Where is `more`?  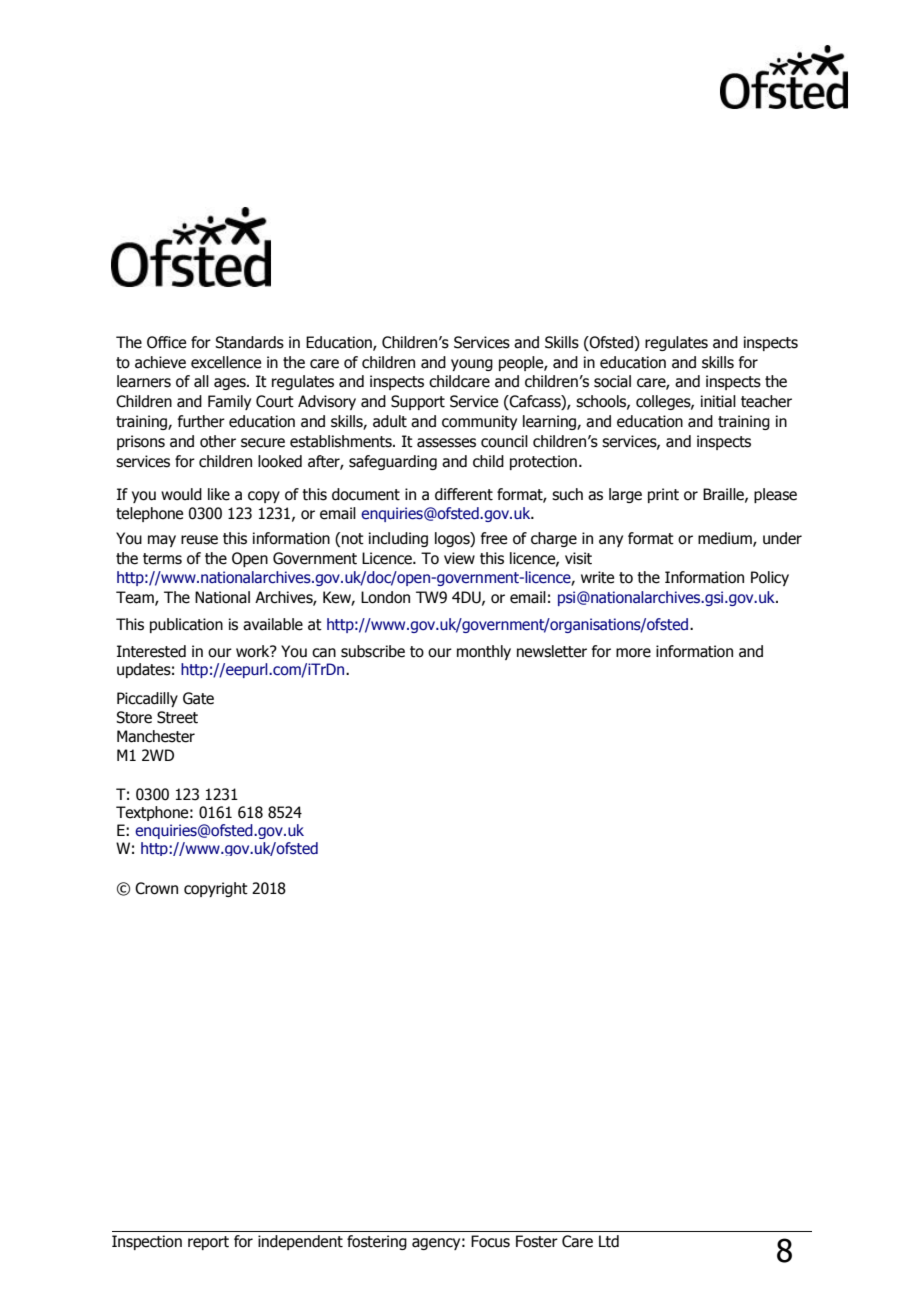 more is located at coordinates (633, 653).
